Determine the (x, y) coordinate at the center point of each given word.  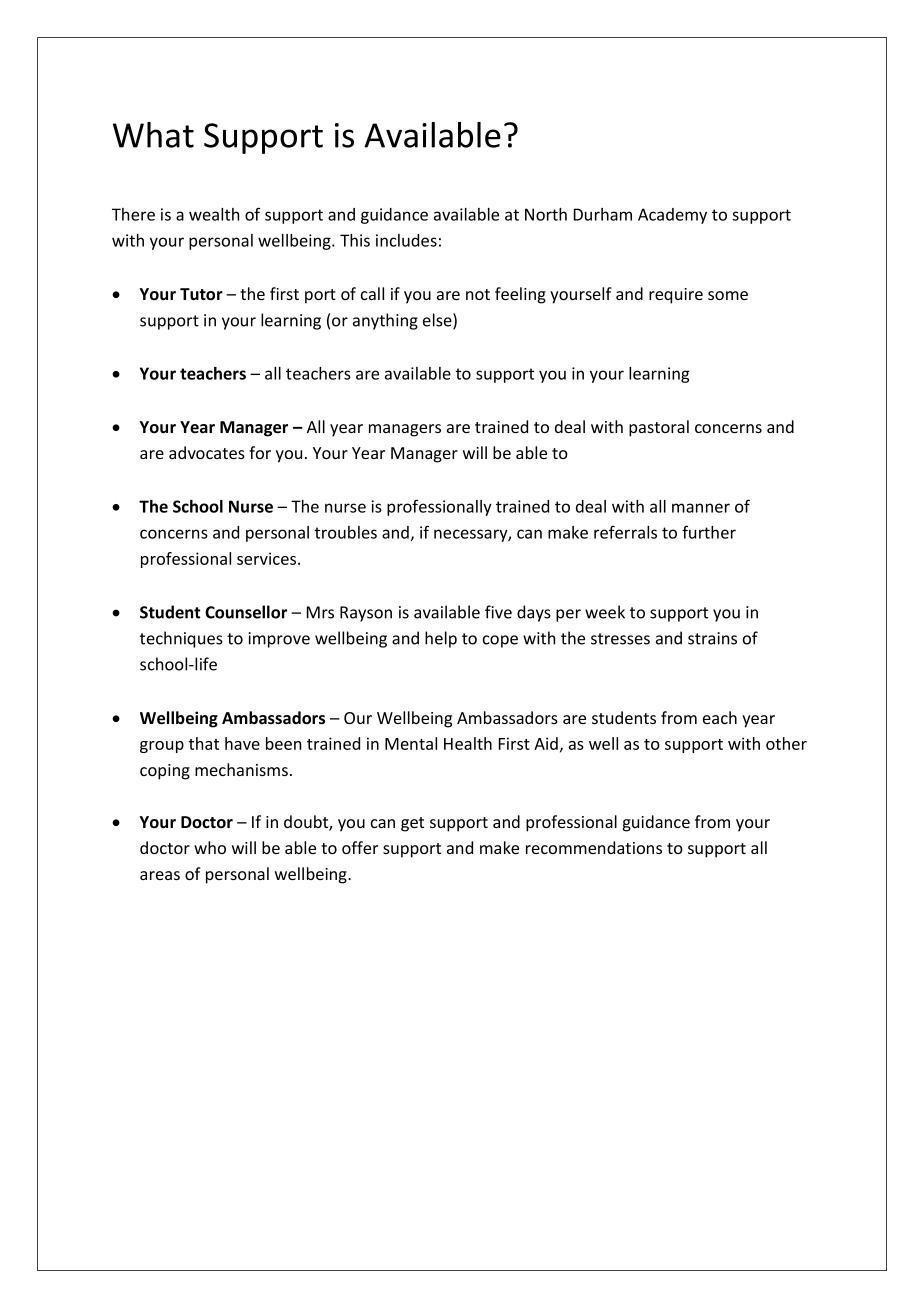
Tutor (201, 294)
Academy (672, 216)
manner (701, 508)
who (210, 847)
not (478, 294)
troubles (346, 532)
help (441, 639)
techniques (181, 639)
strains (712, 638)
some (728, 295)
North (546, 214)
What (153, 135)
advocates (207, 452)
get (412, 824)
